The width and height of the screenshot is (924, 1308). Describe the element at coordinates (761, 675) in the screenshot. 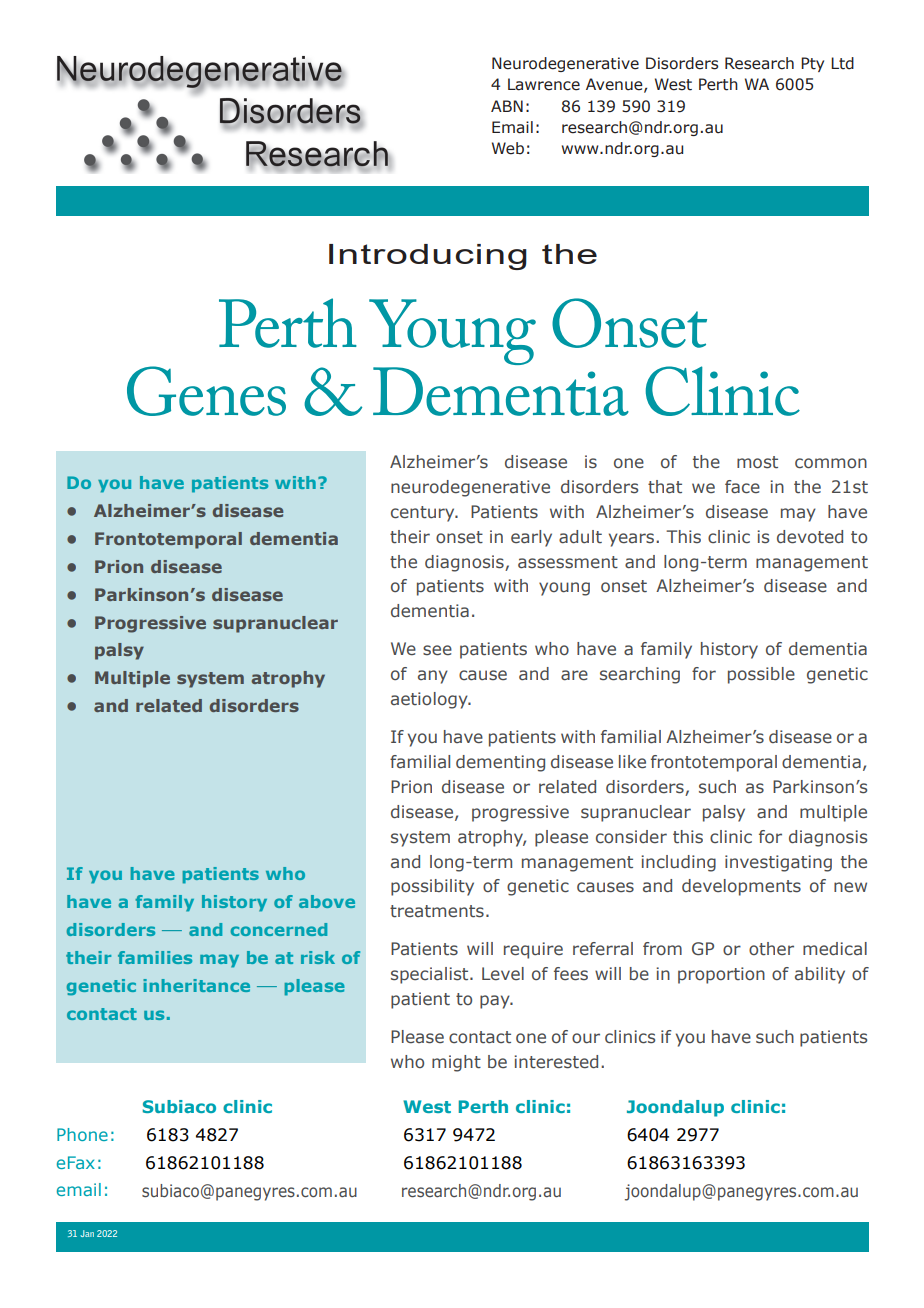

I see `possible` at that location.
